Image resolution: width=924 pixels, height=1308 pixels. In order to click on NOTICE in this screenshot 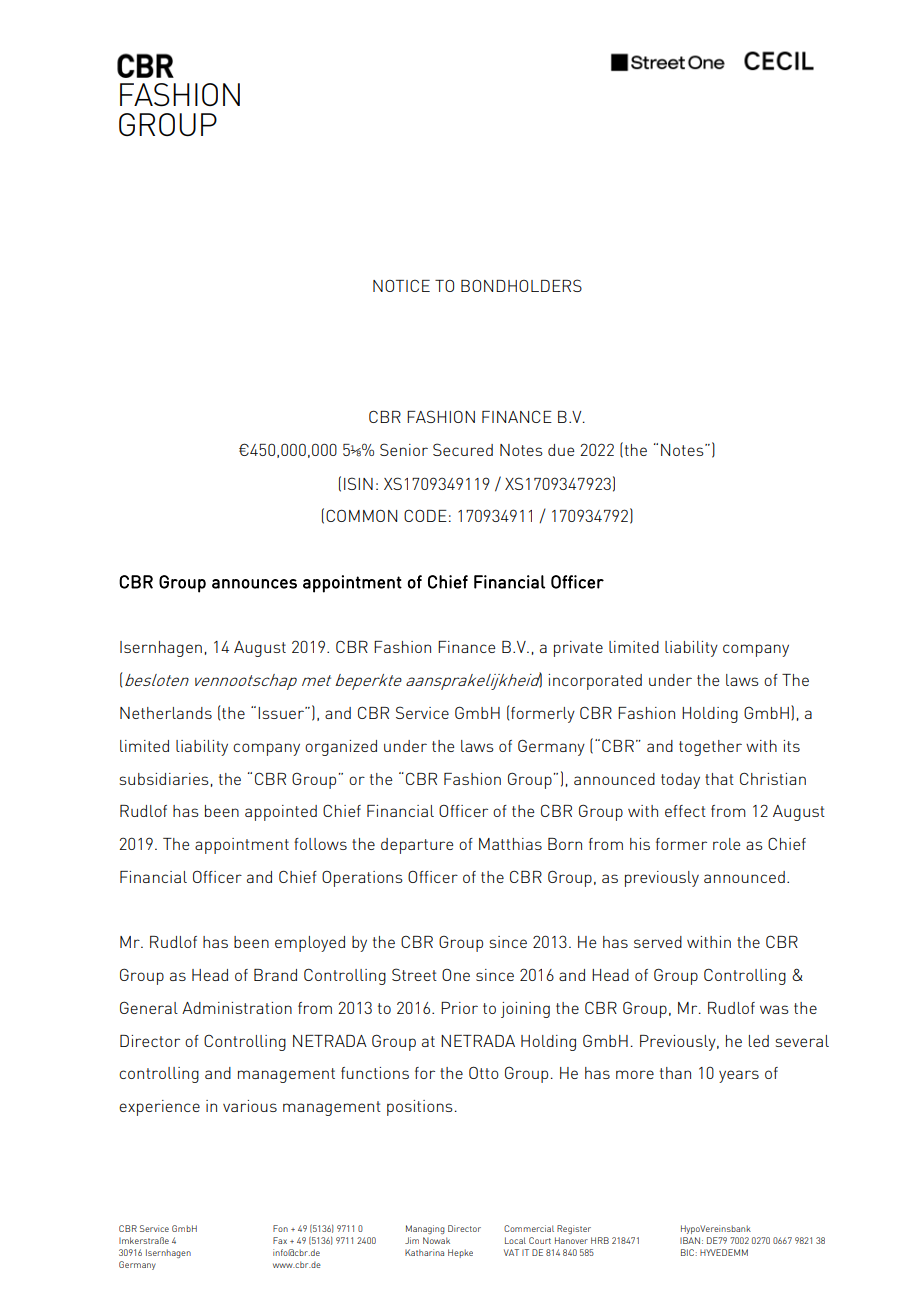, I will do `click(401, 286)`.
